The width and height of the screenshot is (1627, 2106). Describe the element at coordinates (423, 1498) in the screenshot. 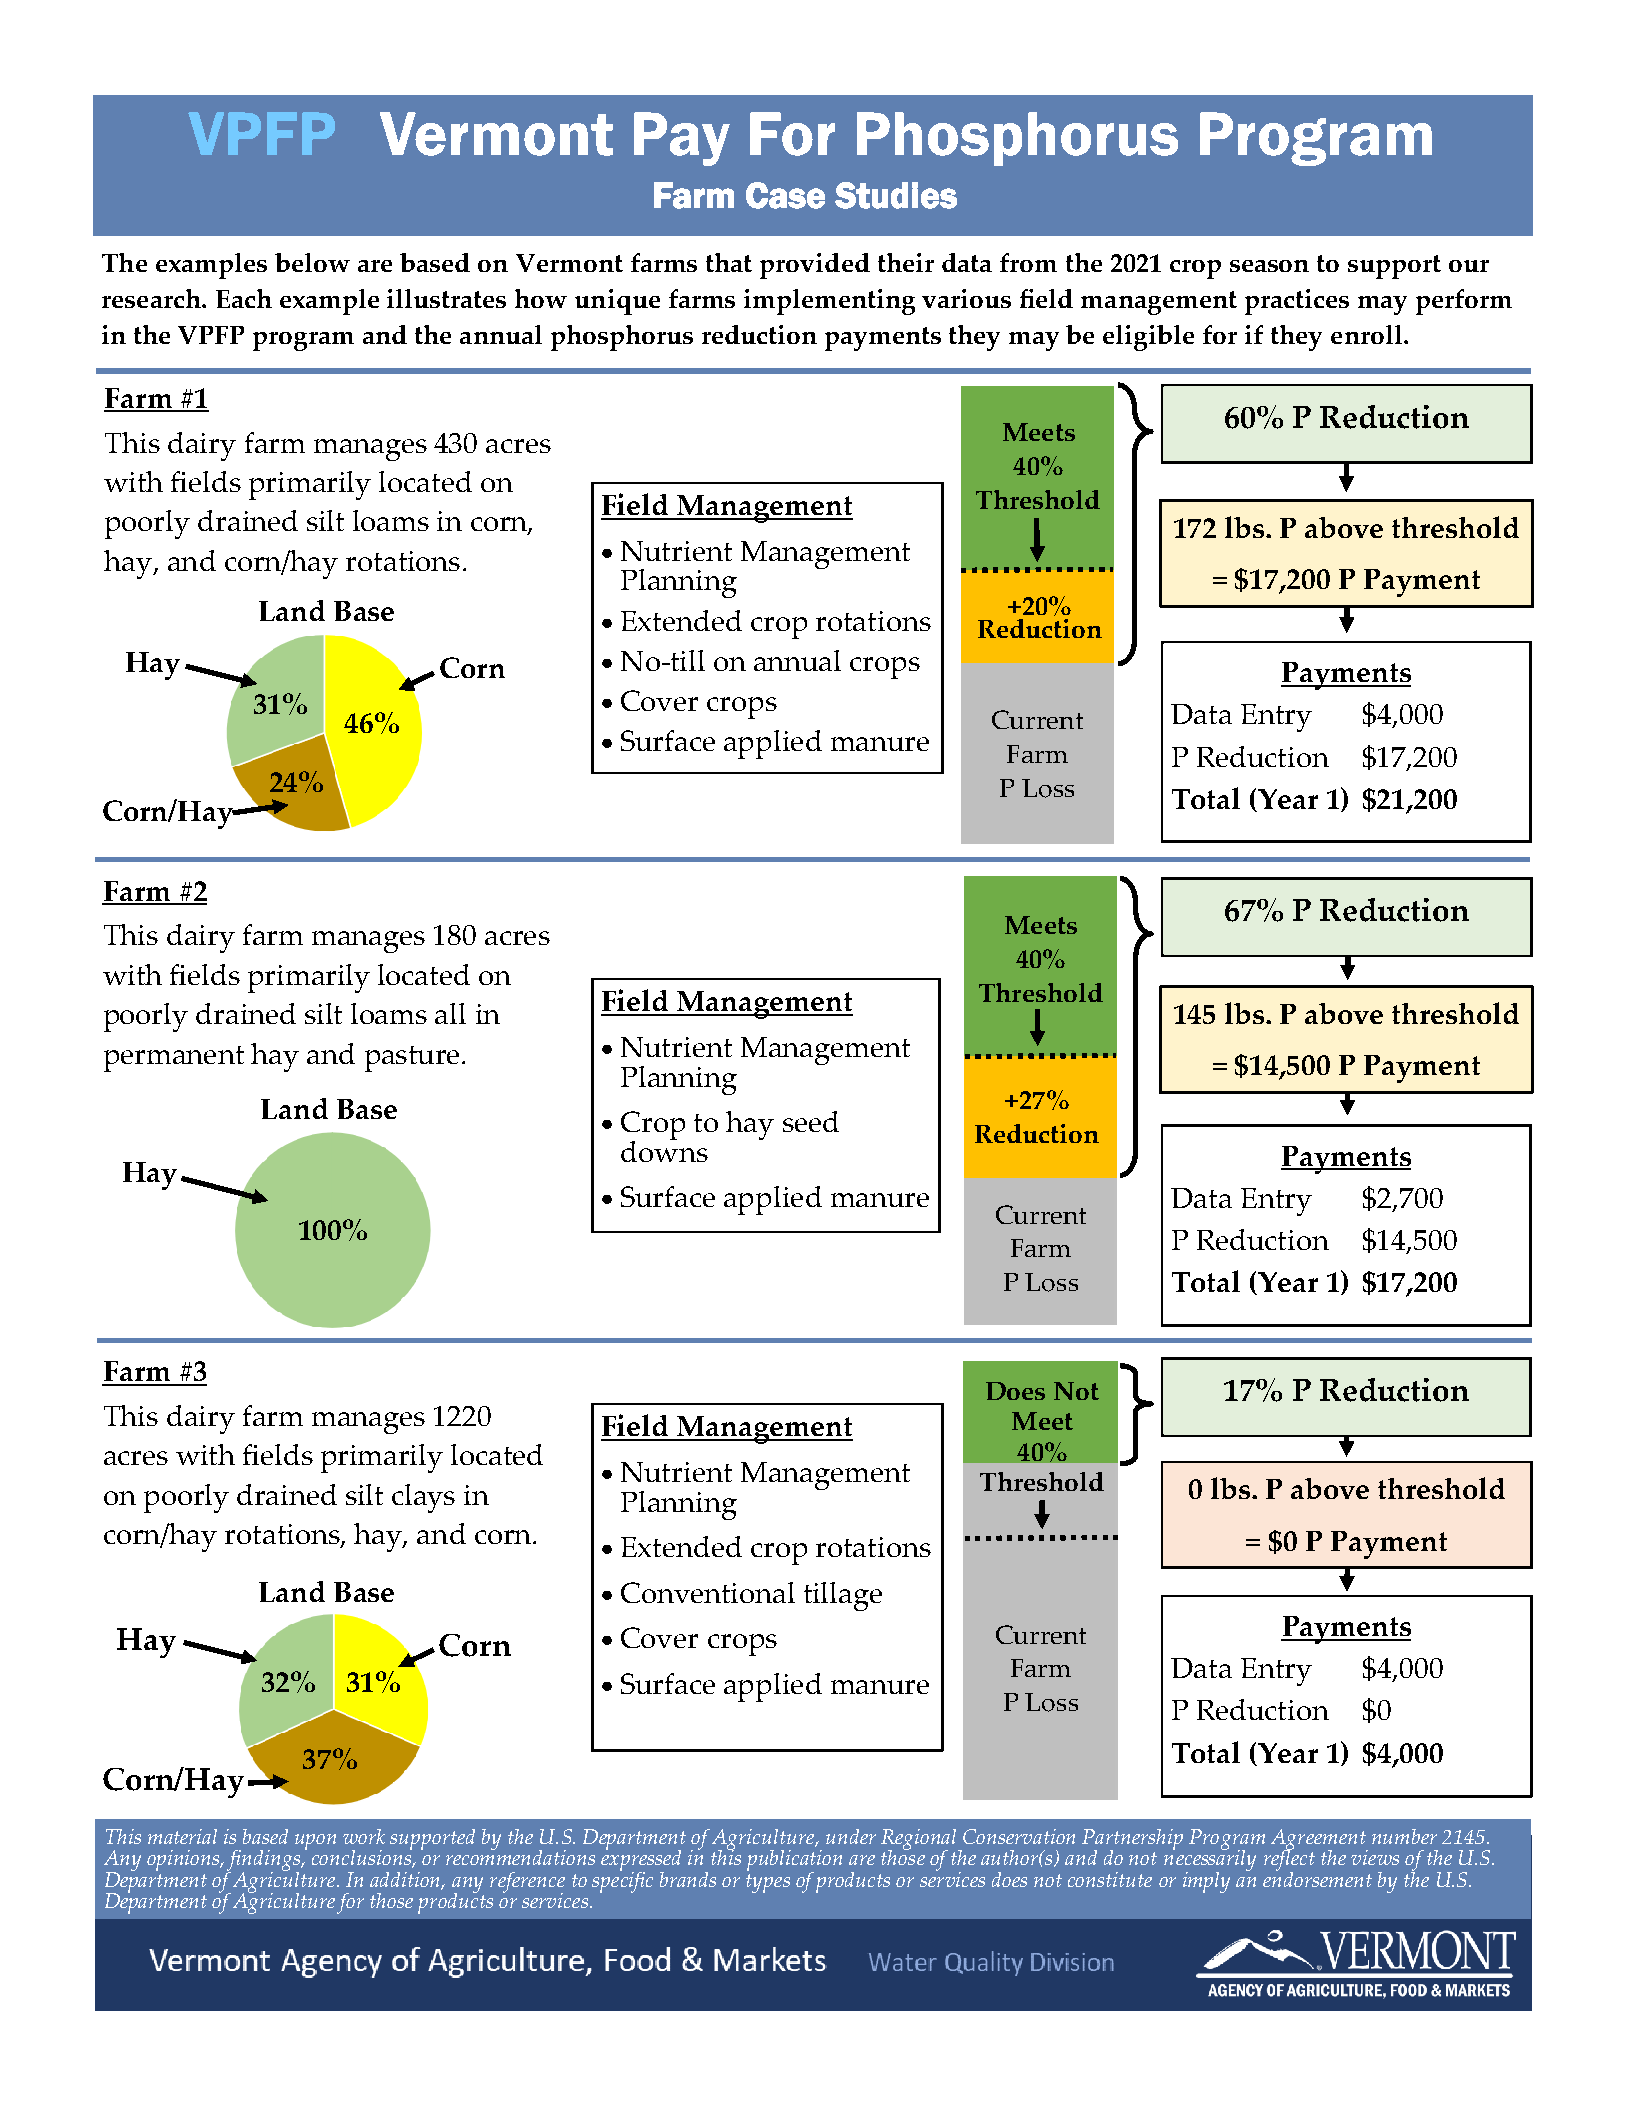

I see `clays` at that location.
